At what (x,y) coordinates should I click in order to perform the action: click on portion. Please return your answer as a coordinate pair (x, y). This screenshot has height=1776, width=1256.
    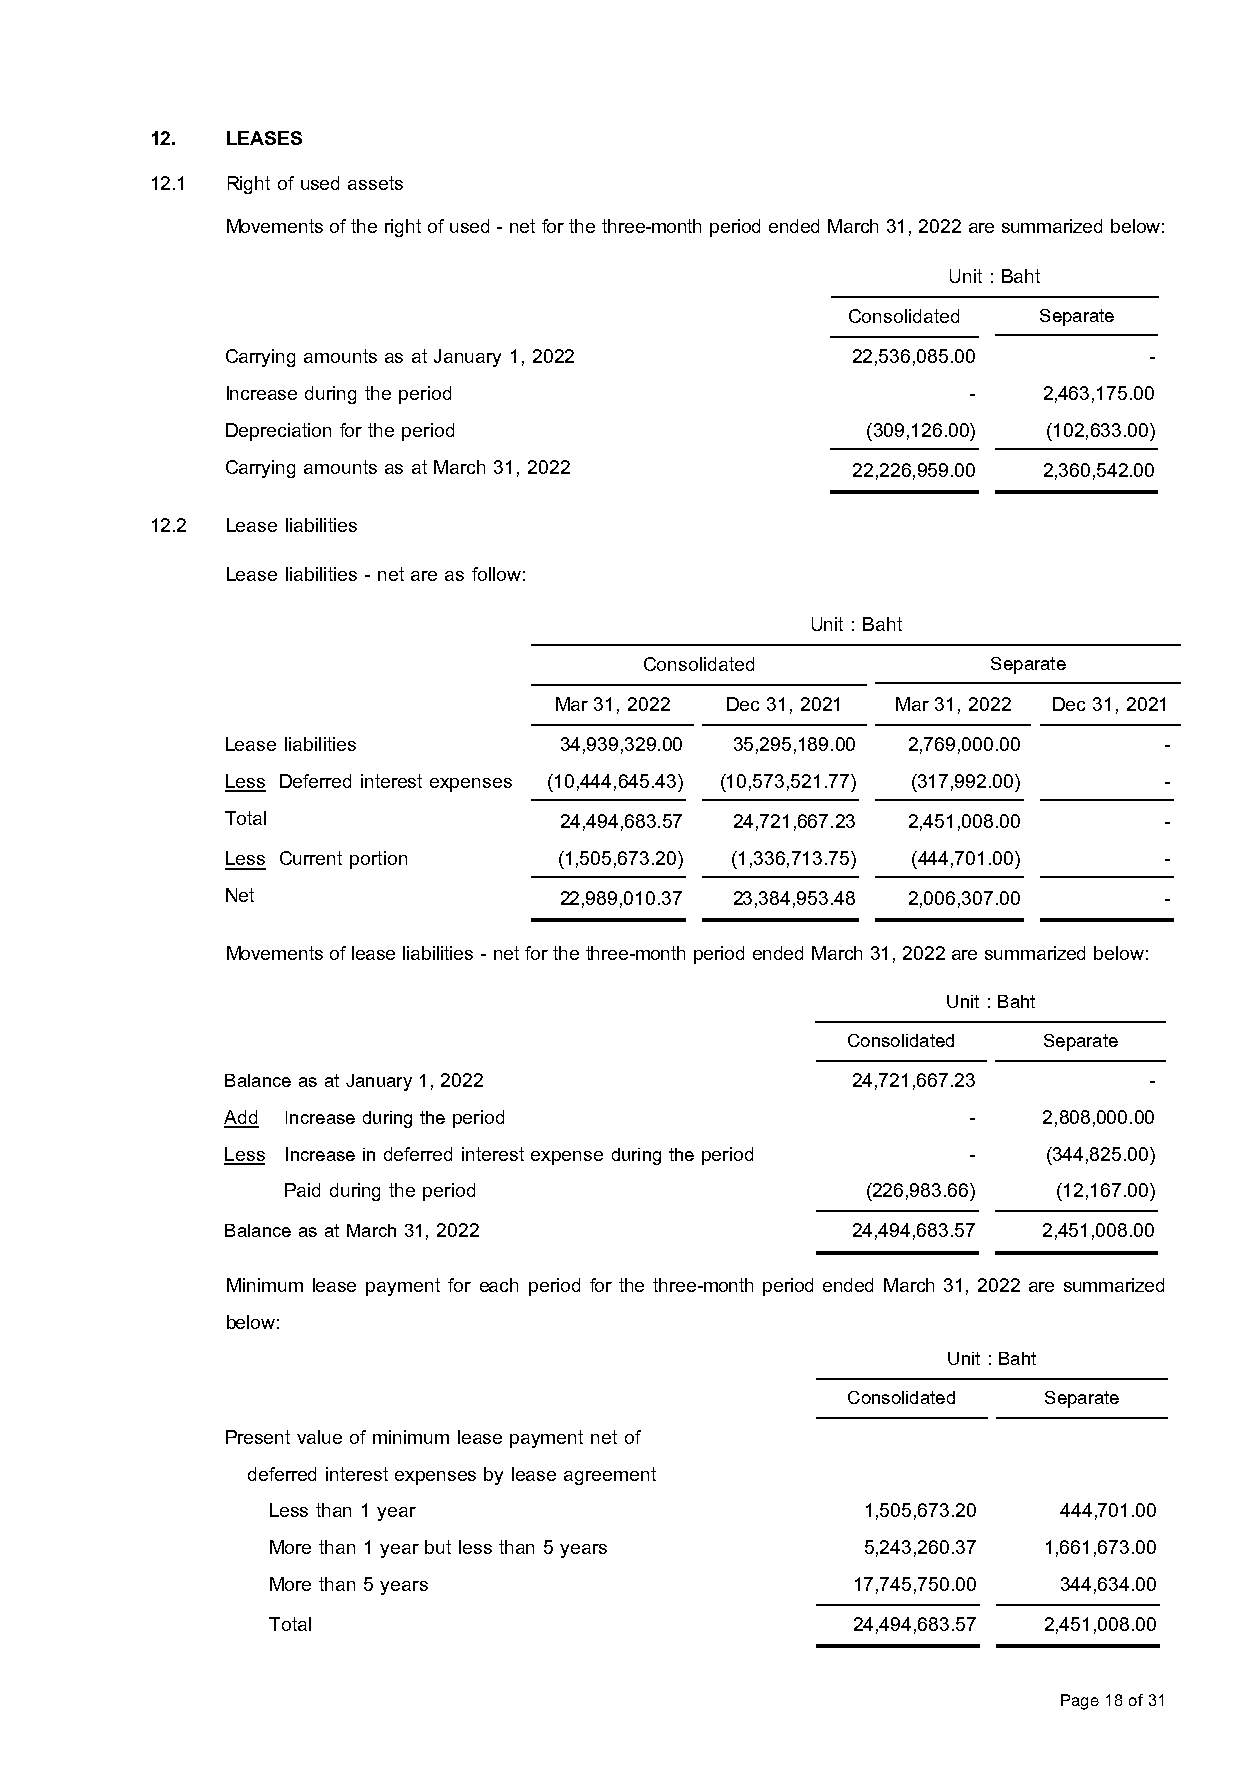
    Looking at the image, I should click on (378, 860).
